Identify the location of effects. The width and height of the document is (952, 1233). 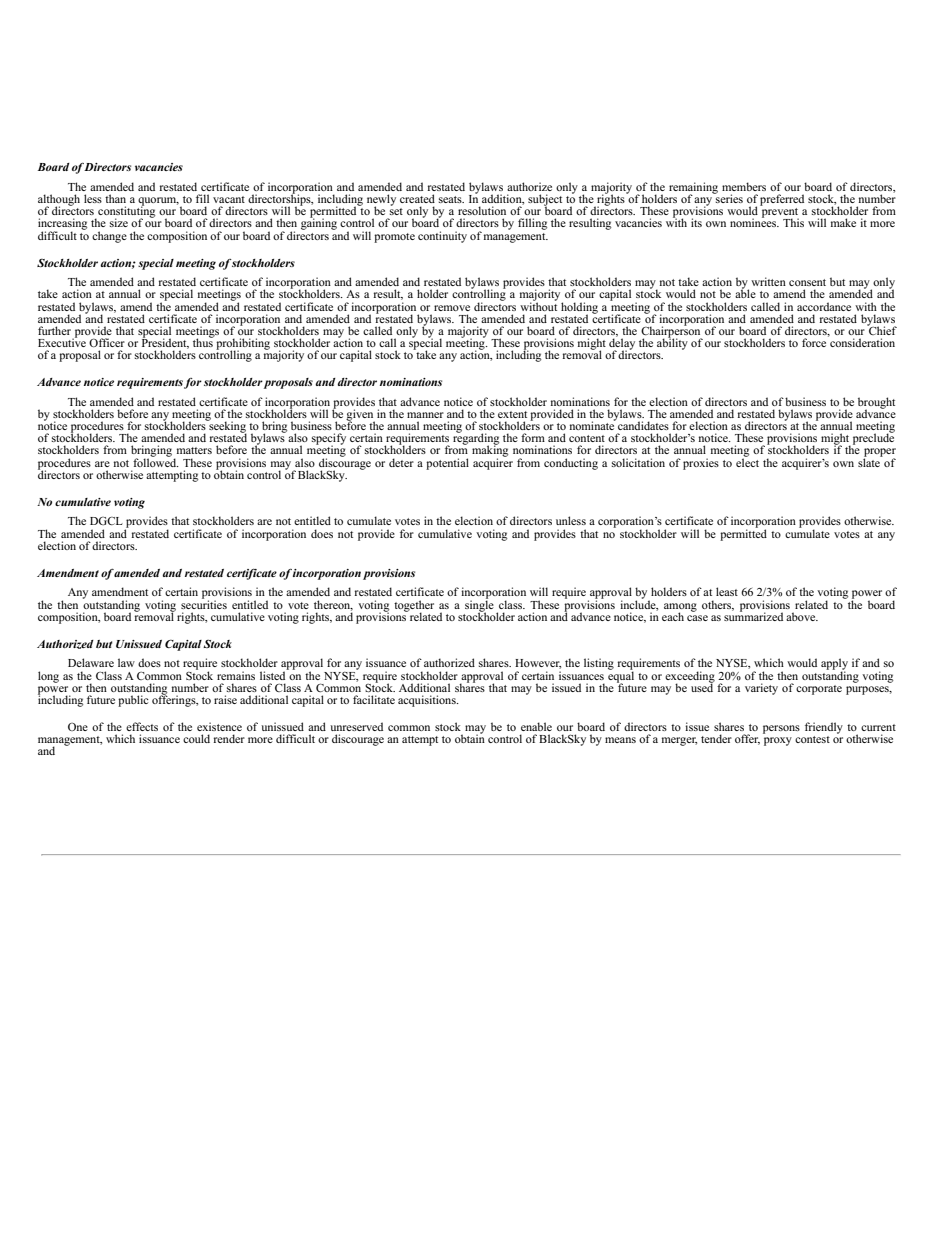
(142, 726).
